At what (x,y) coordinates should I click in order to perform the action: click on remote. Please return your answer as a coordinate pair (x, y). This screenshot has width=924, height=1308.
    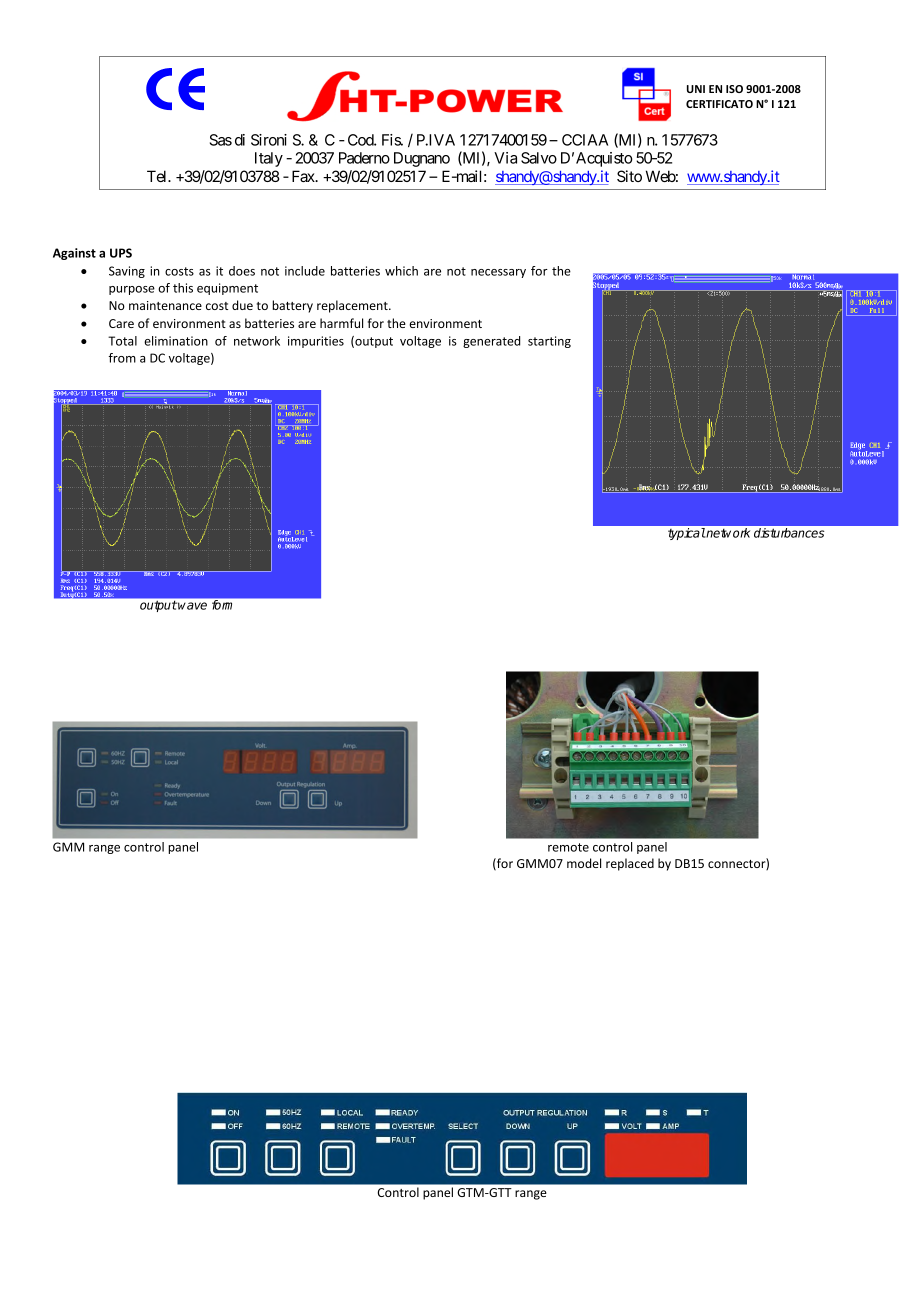
    Looking at the image, I should click on (568, 847).
